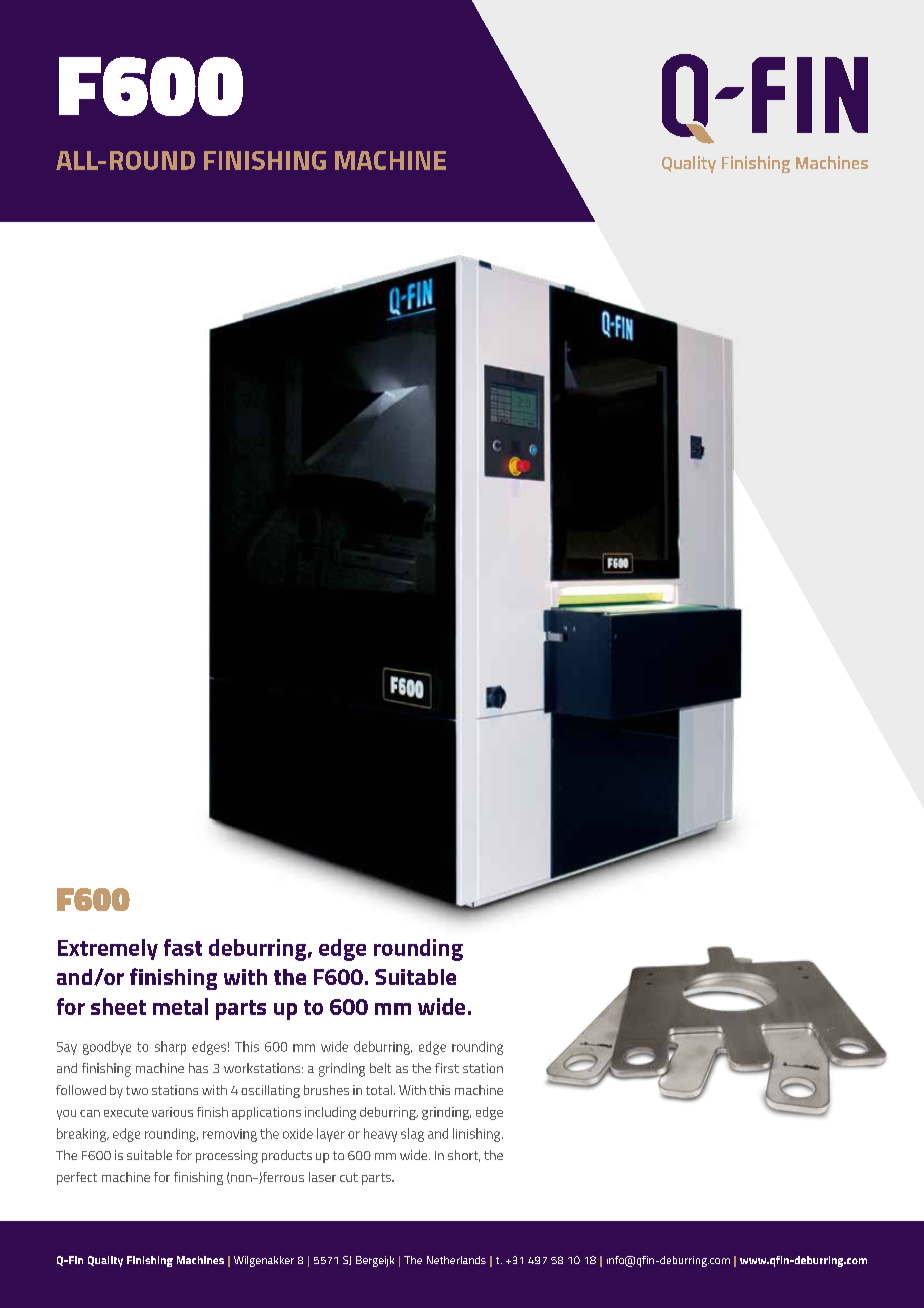 This screenshot has height=1308, width=924. I want to click on first, so click(447, 1068).
